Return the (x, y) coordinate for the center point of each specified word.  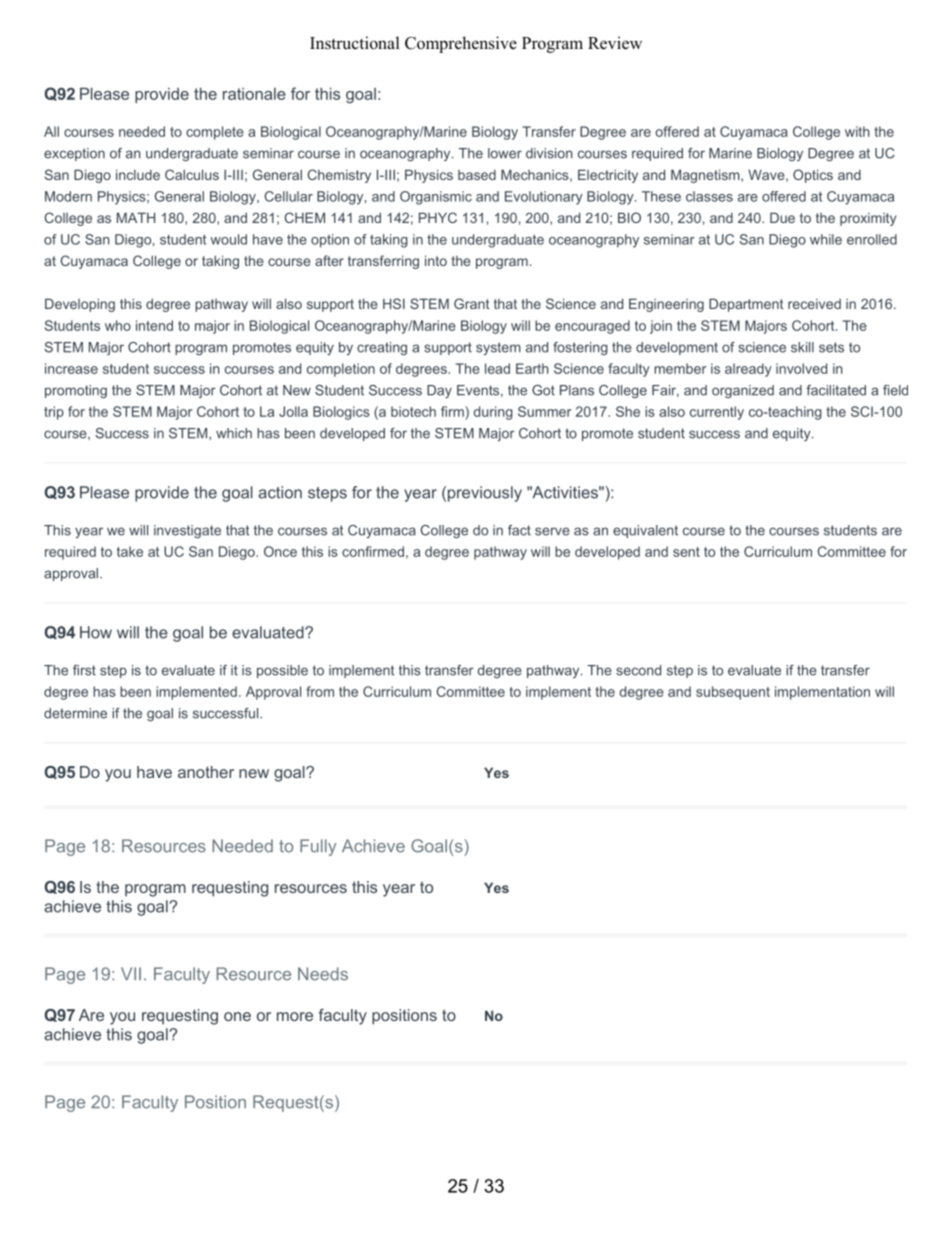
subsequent (733, 693)
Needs (323, 974)
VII (131, 973)
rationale (254, 94)
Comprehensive (461, 44)
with (857, 131)
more (295, 1016)
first (84, 670)
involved (801, 368)
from (320, 691)
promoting (76, 391)
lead (497, 368)
